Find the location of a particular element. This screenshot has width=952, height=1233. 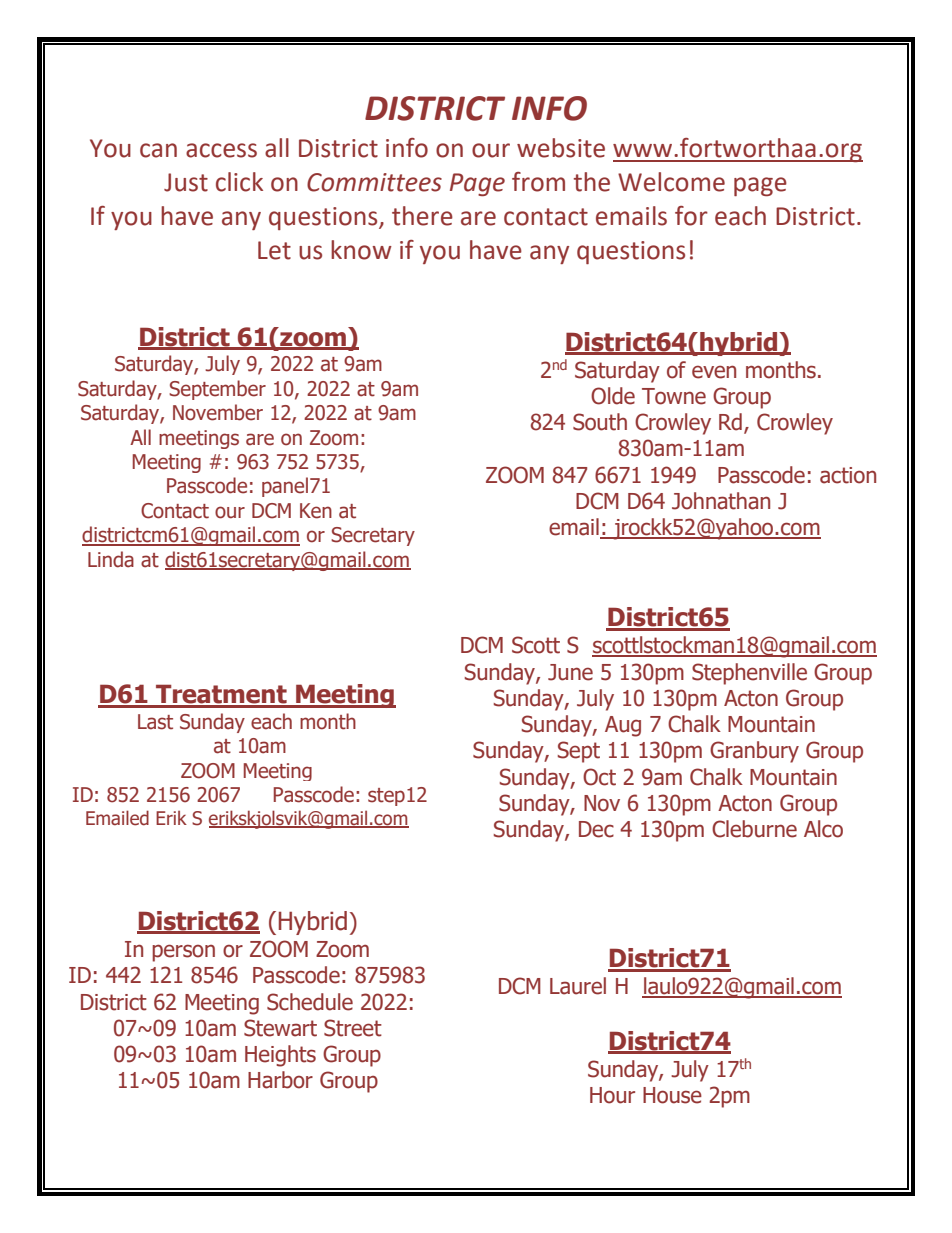

June is located at coordinates (570, 672).
